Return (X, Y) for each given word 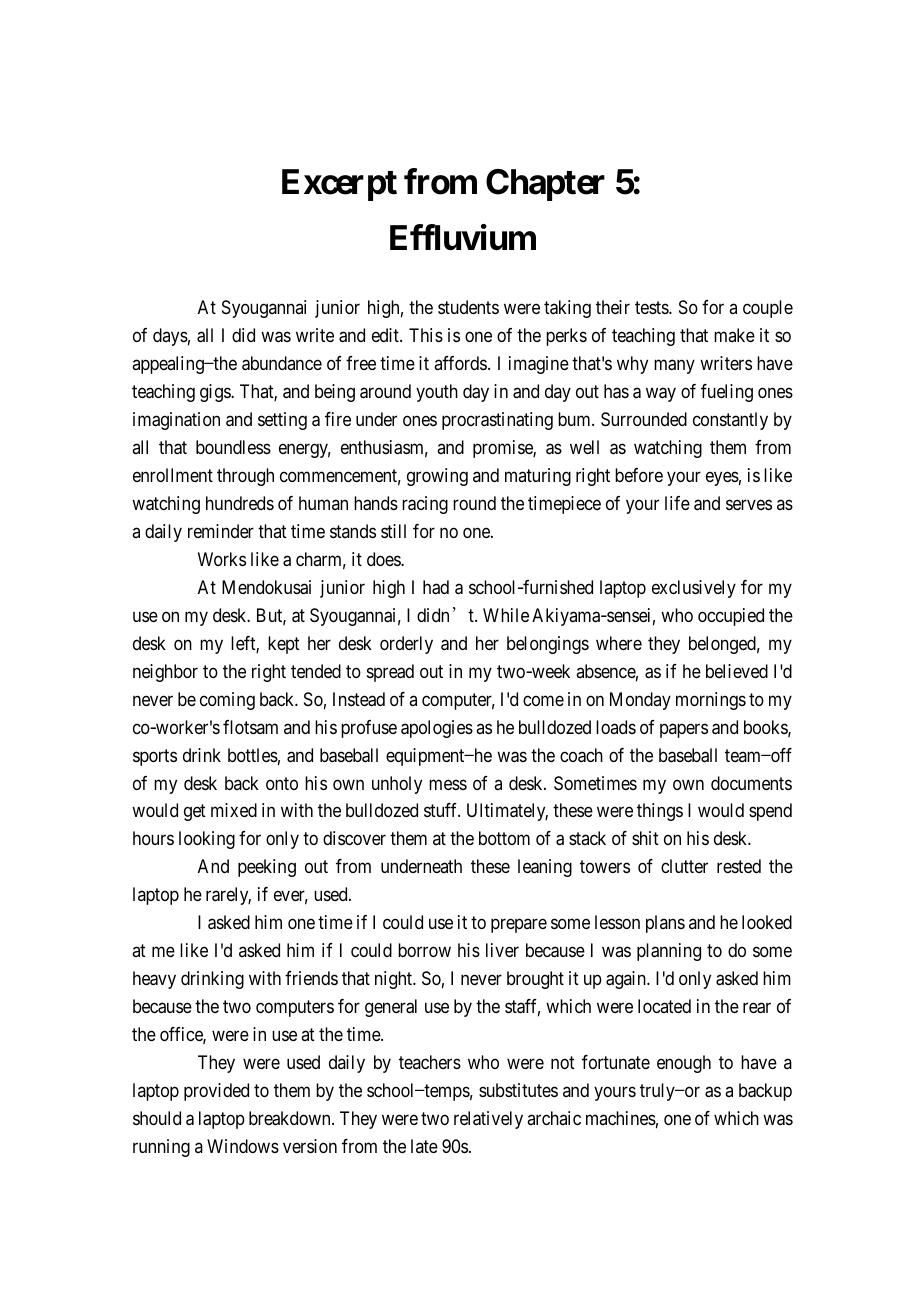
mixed (234, 810)
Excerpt (339, 185)
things (660, 812)
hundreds (240, 503)
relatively (488, 1120)
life (677, 503)
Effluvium (463, 238)
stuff (442, 810)
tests (652, 307)
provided (216, 1092)
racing (425, 505)
